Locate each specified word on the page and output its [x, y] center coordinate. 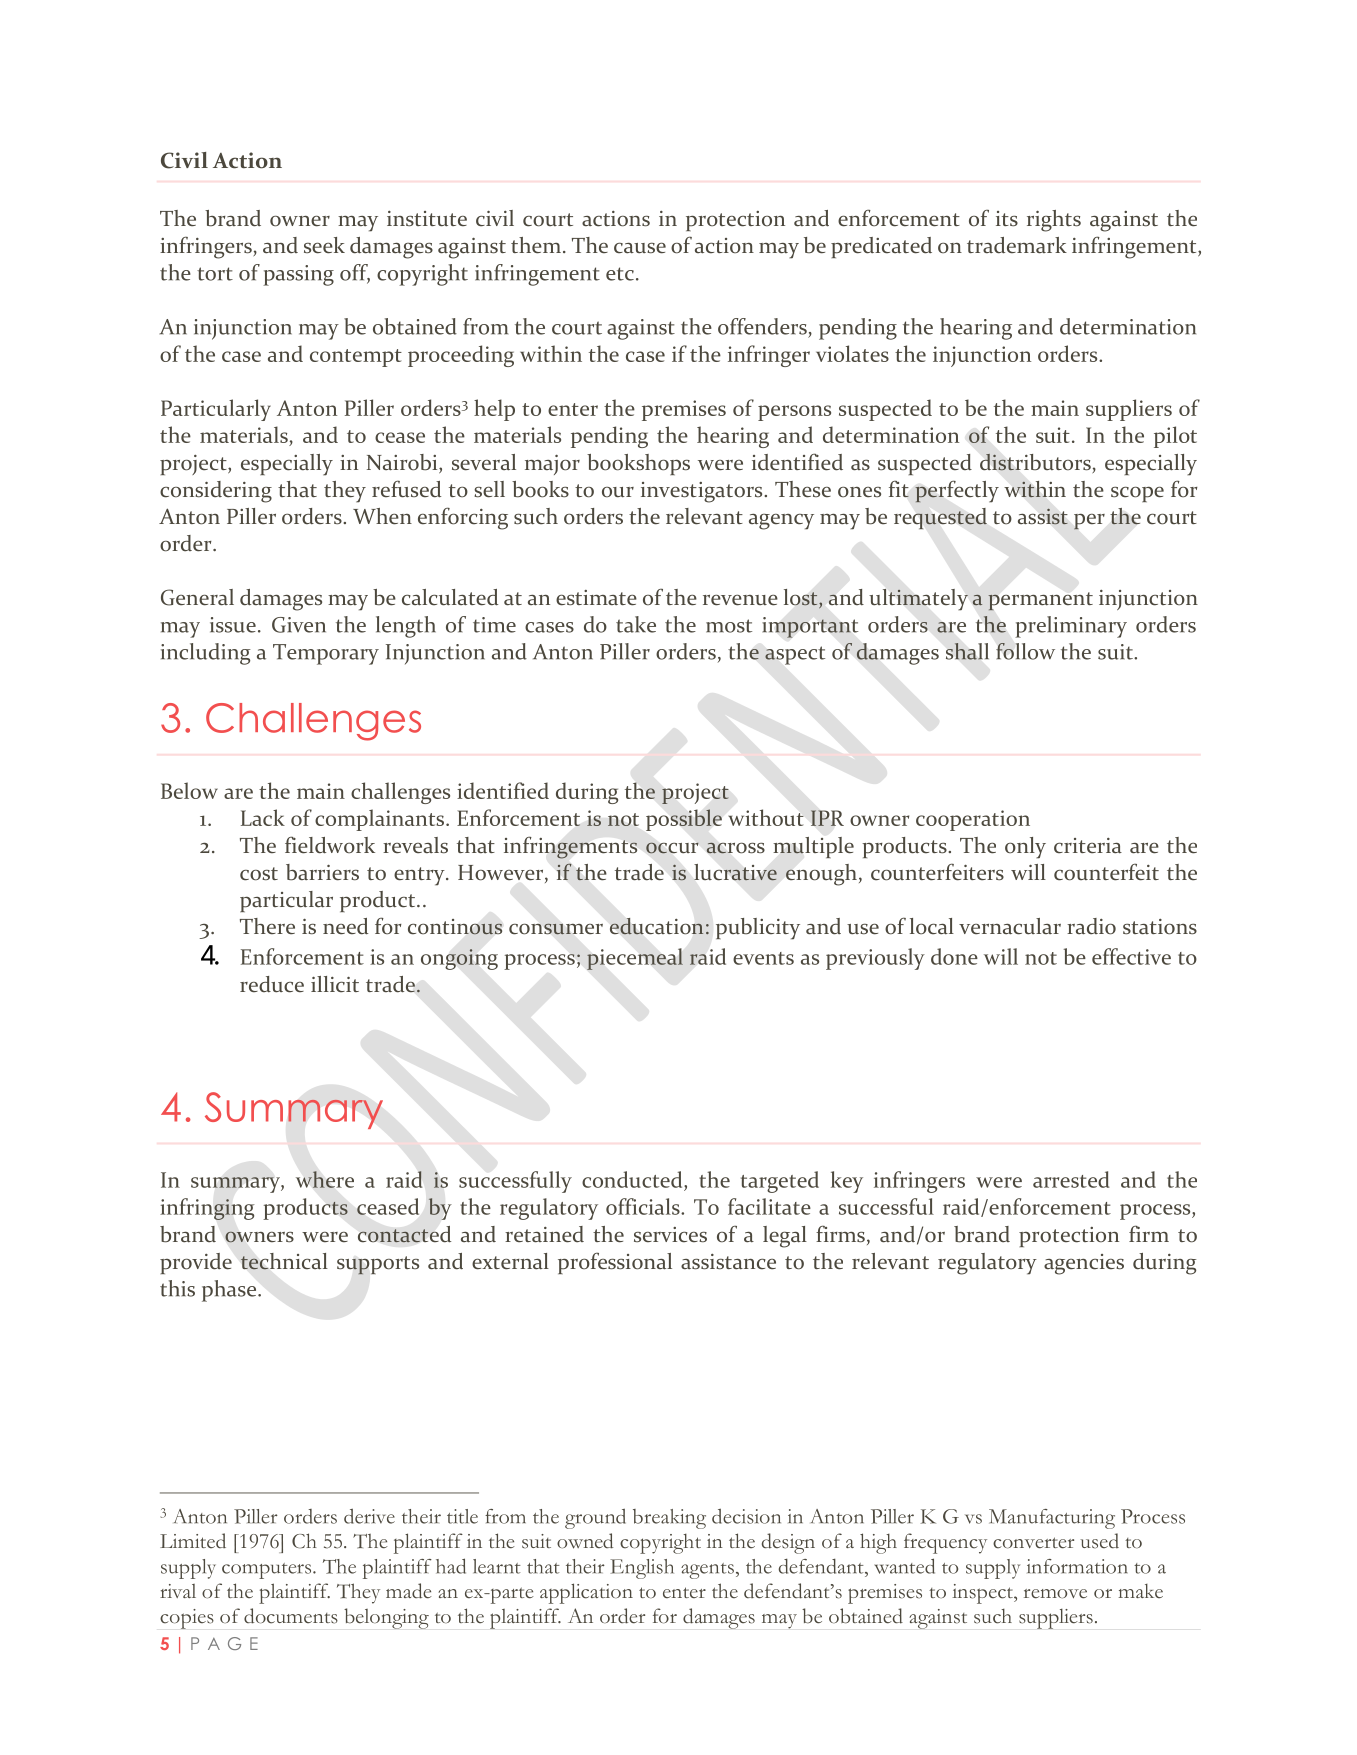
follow [1025, 651]
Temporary [326, 654]
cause [640, 248]
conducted [633, 1179]
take [636, 624]
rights [1054, 221]
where [325, 1179]
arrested [1071, 1179]
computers [268, 1571]
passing [298, 275]
